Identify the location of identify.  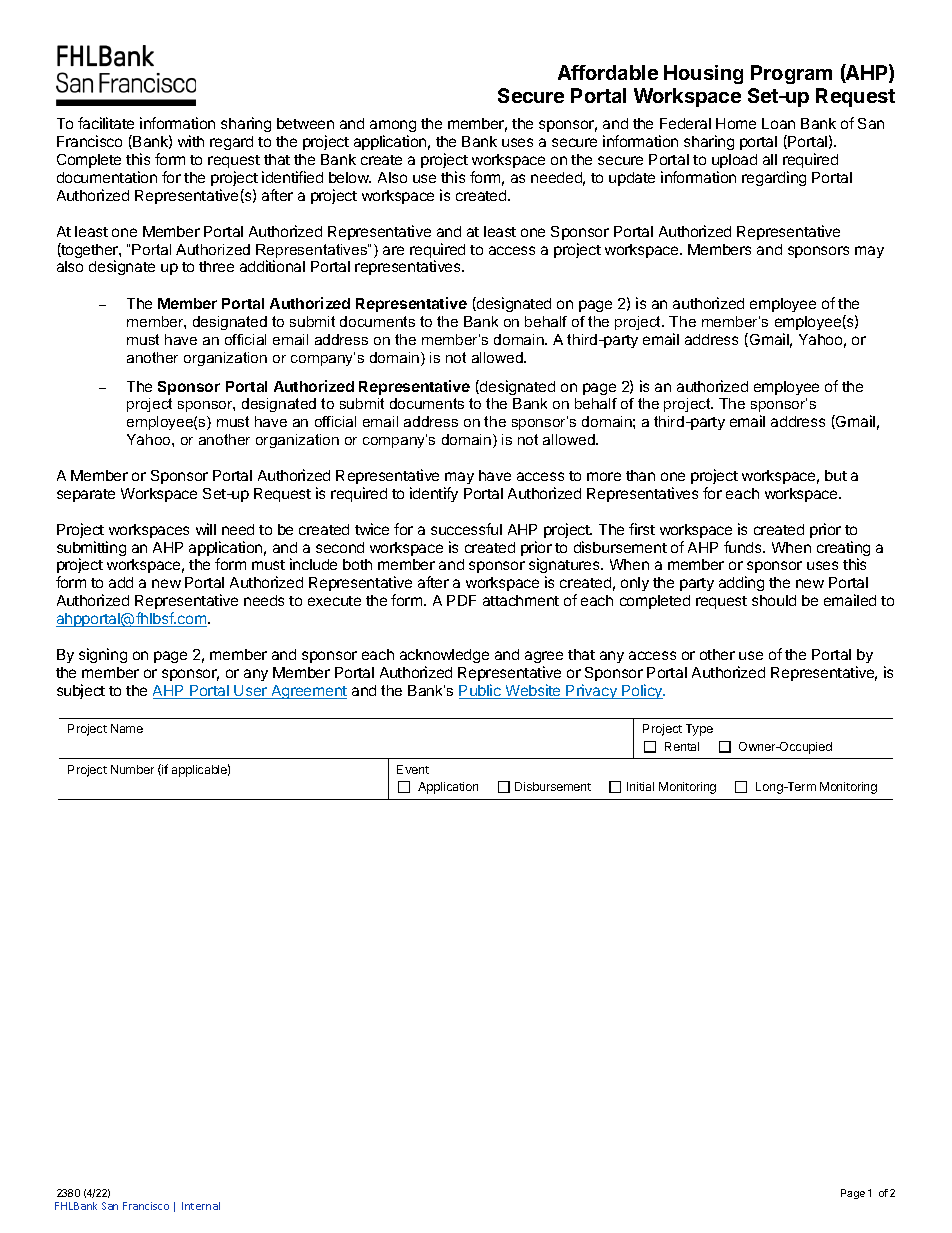
(434, 494).
